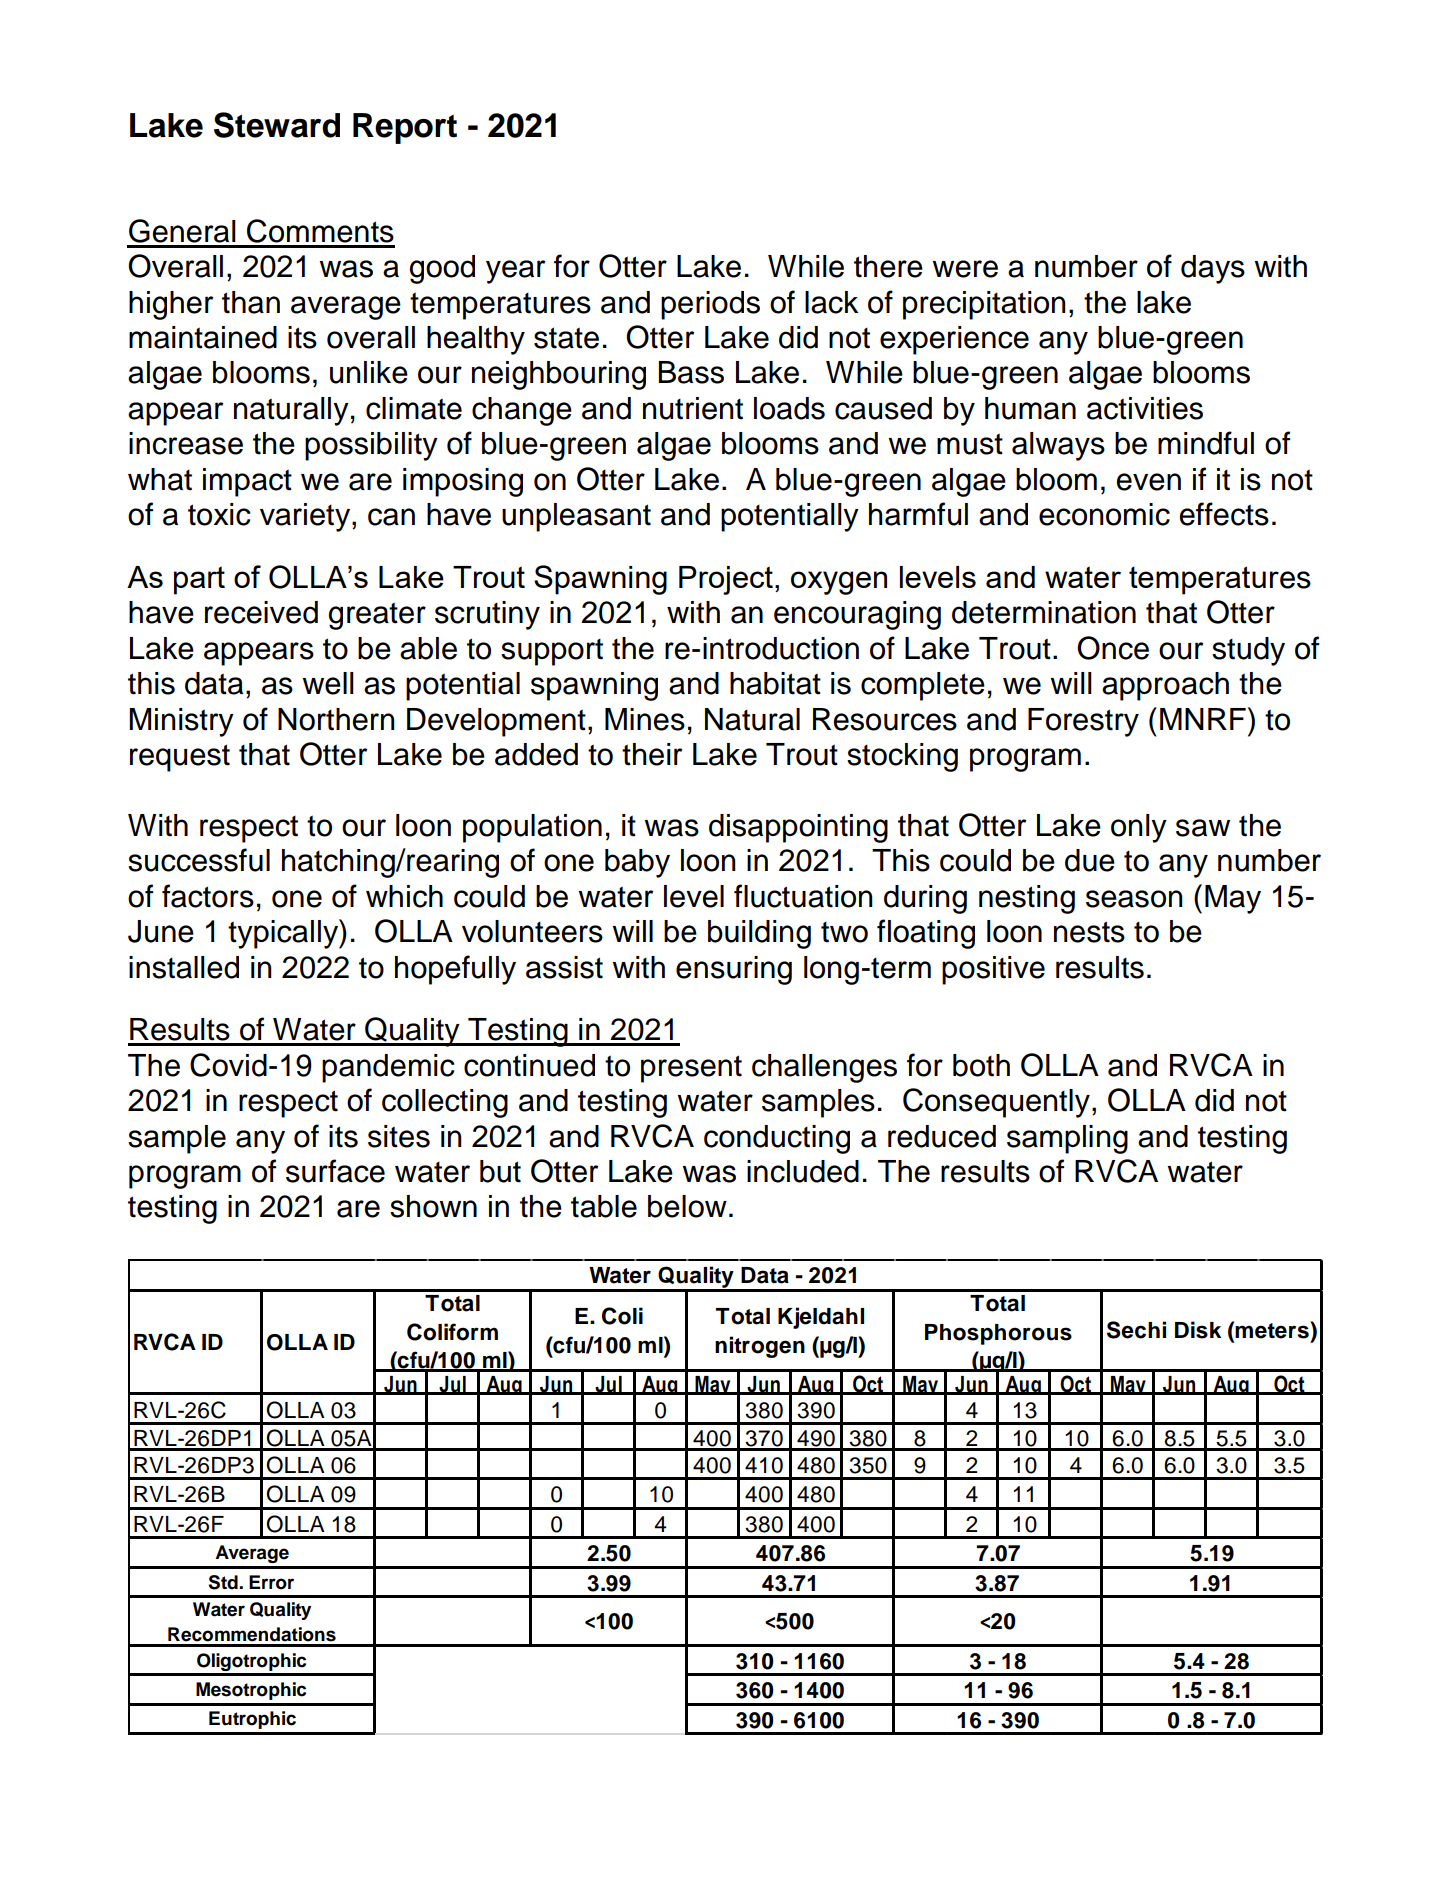  What do you see at coordinates (760, 1347) in the page?
I see `nitrogen` at bounding box center [760, 1347].
